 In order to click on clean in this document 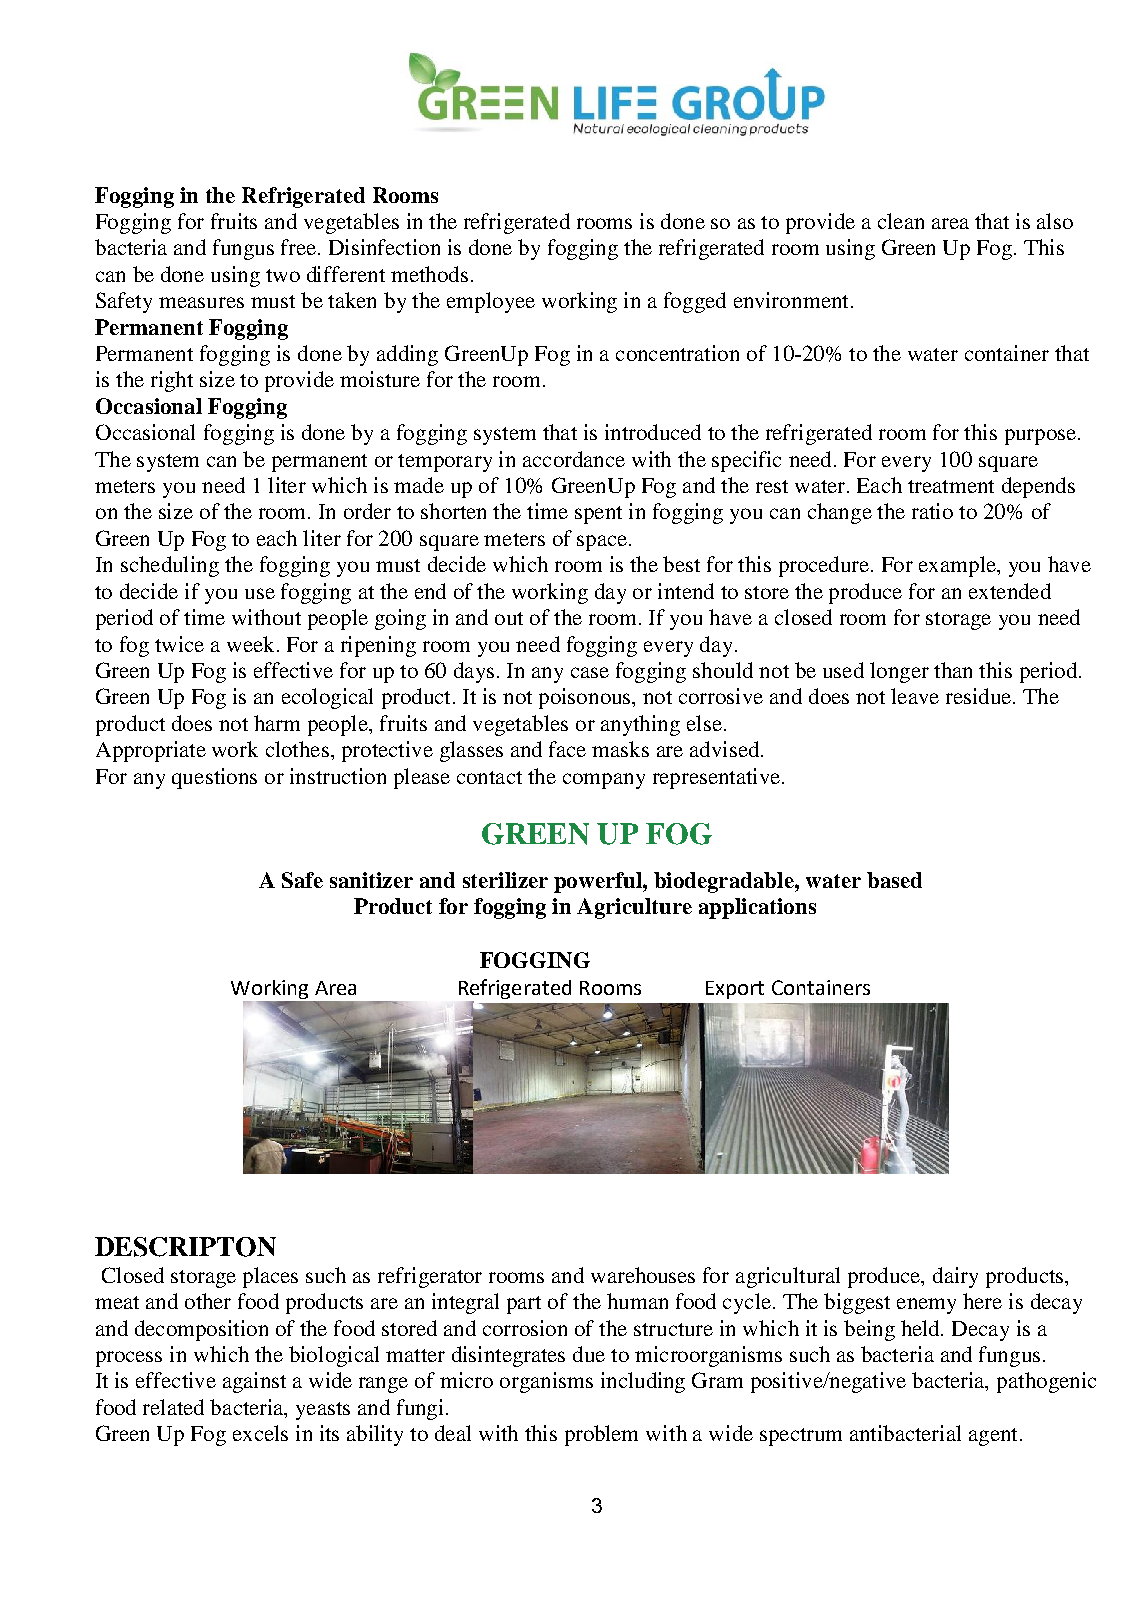, I will do `click(901, 221)`.
